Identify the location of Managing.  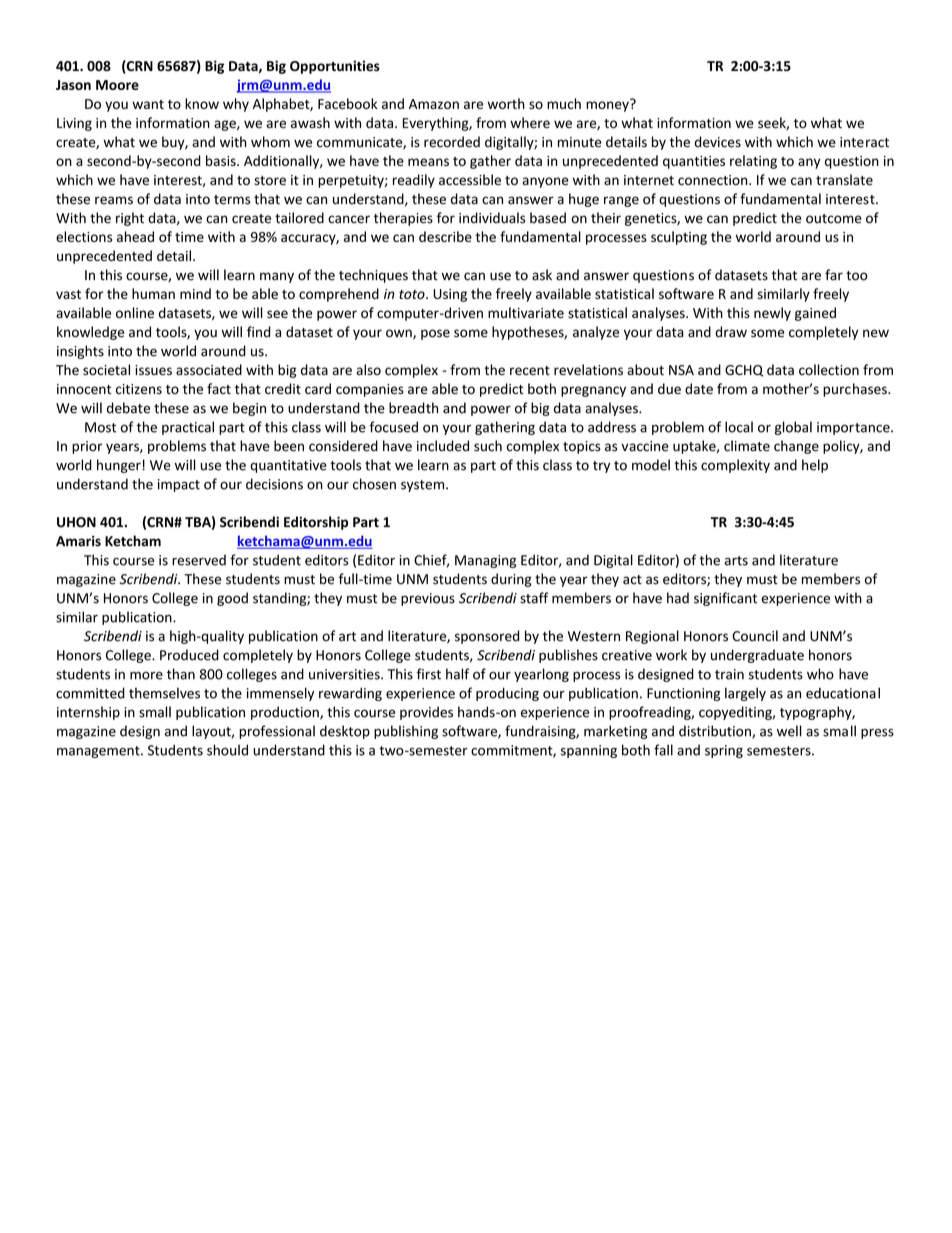
(485, 561).
